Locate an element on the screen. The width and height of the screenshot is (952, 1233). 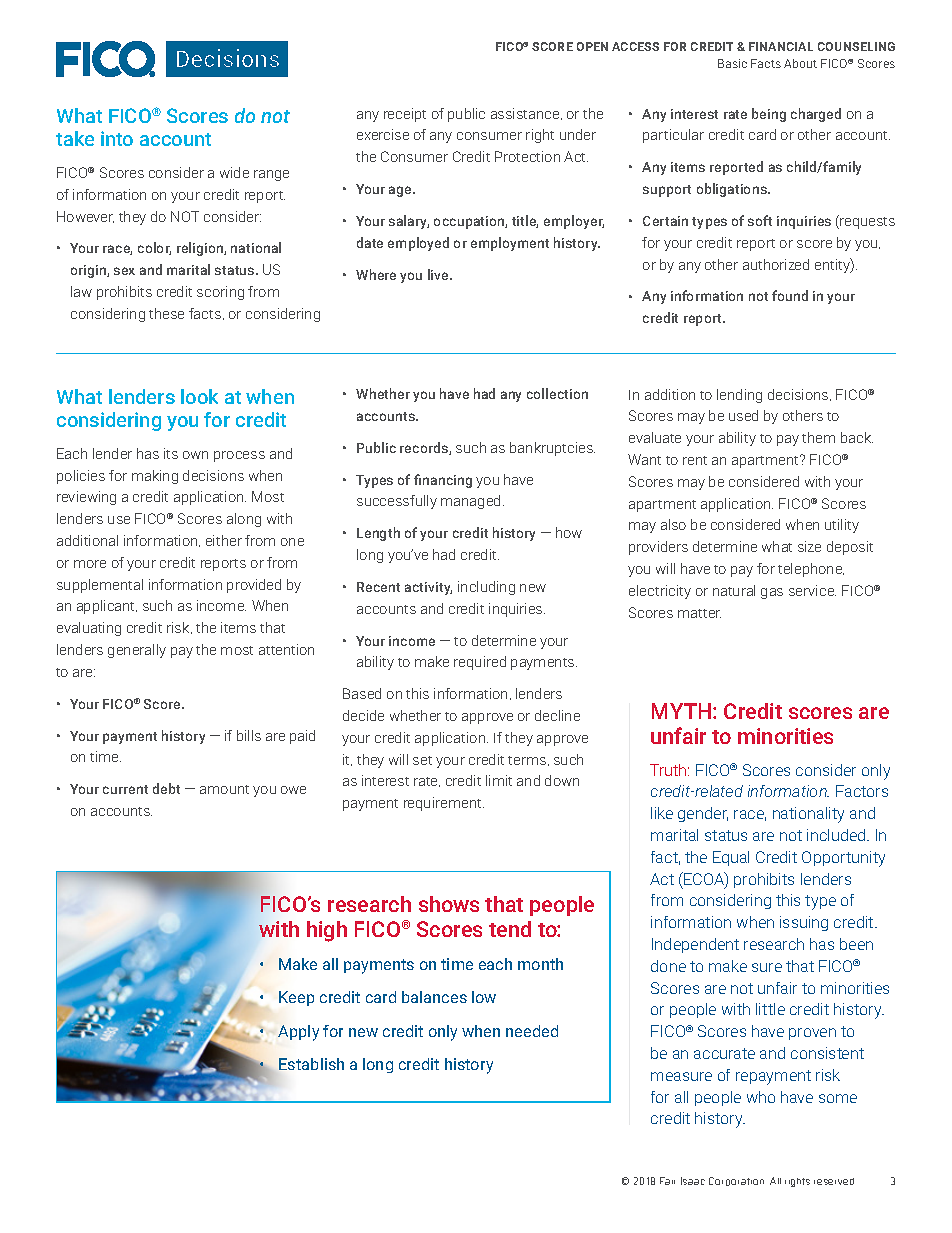
generally is located at coordinates (137, 651).
